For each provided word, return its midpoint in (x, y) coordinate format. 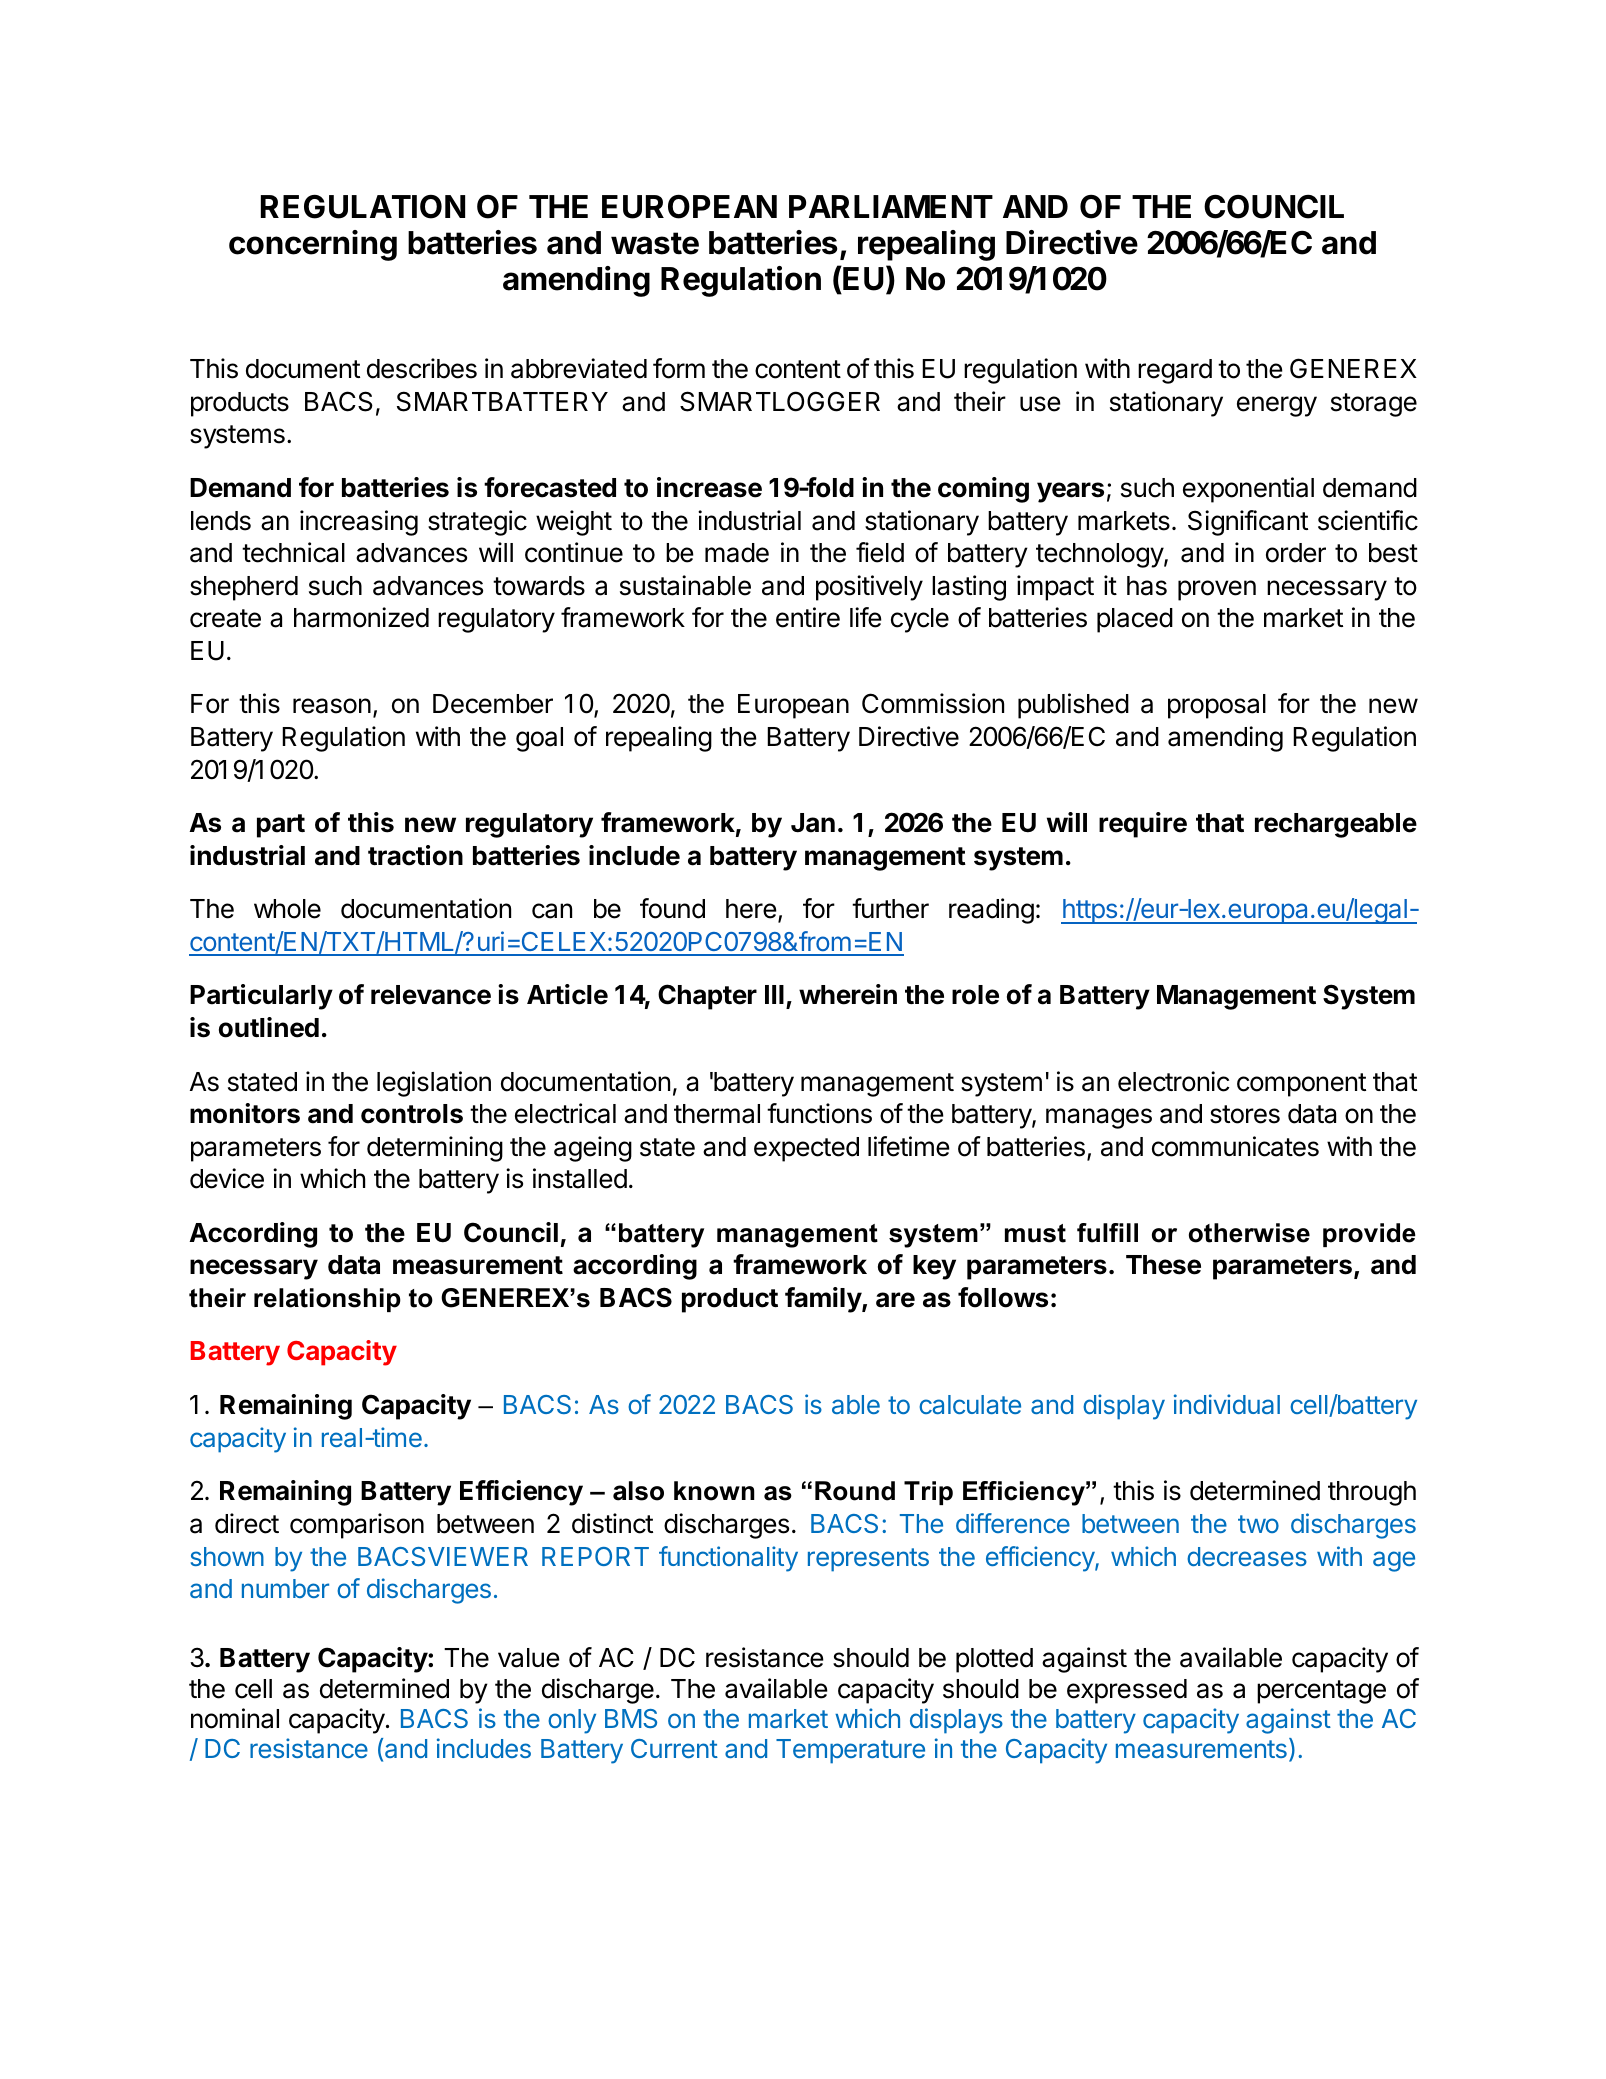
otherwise (1249, 1233)
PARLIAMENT (891, 206)
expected (806, 1149)
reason (332, 706)
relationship (327, 1300)
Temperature (850, 1751)
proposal (1217, 706)
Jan (813, 823)
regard (1175, 371)
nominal (235, 1718)
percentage (1321, 1692)
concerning (313, 245)
